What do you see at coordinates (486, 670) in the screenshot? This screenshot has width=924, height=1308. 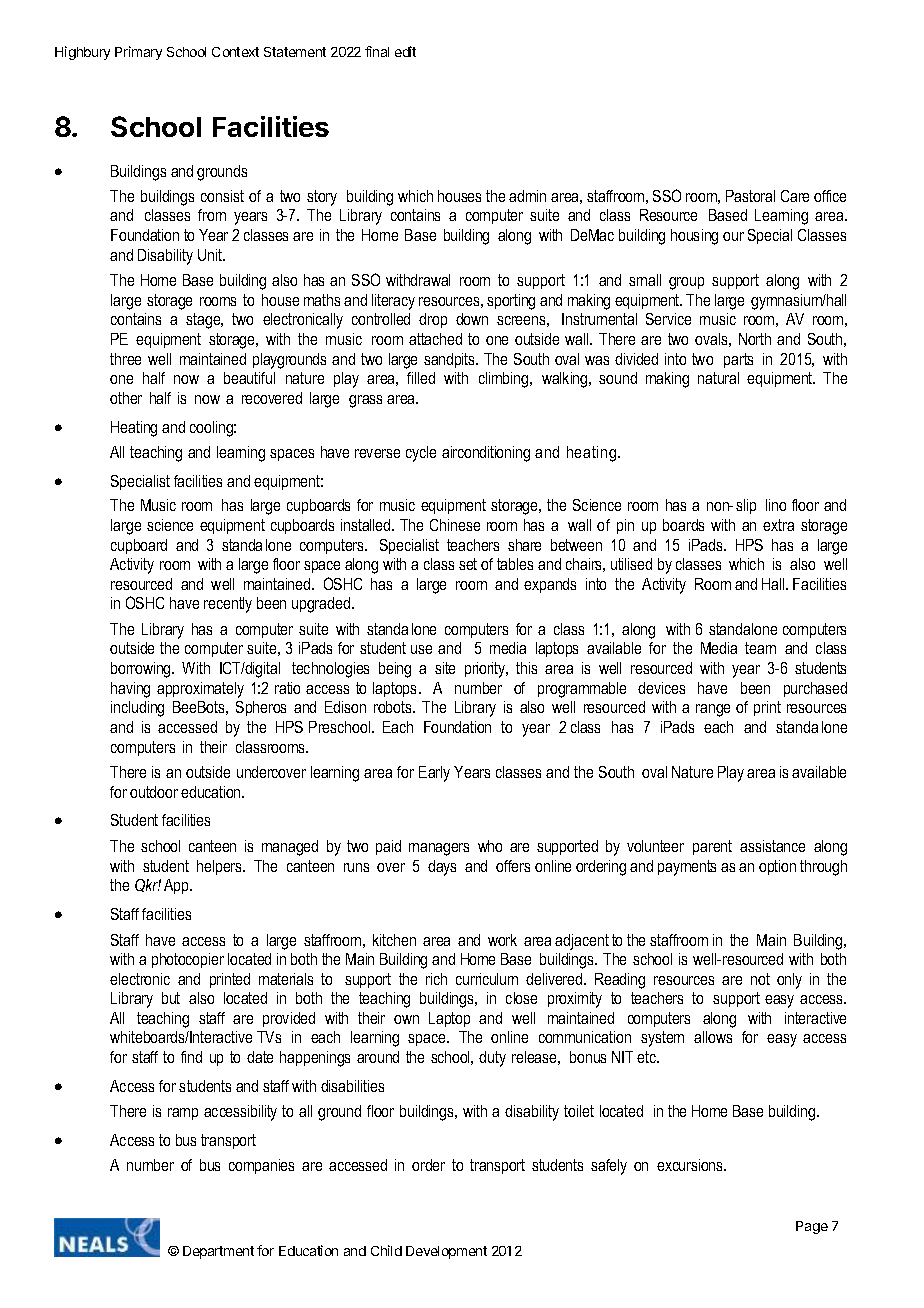 I see `priority` at bounding box center [486, 670].
